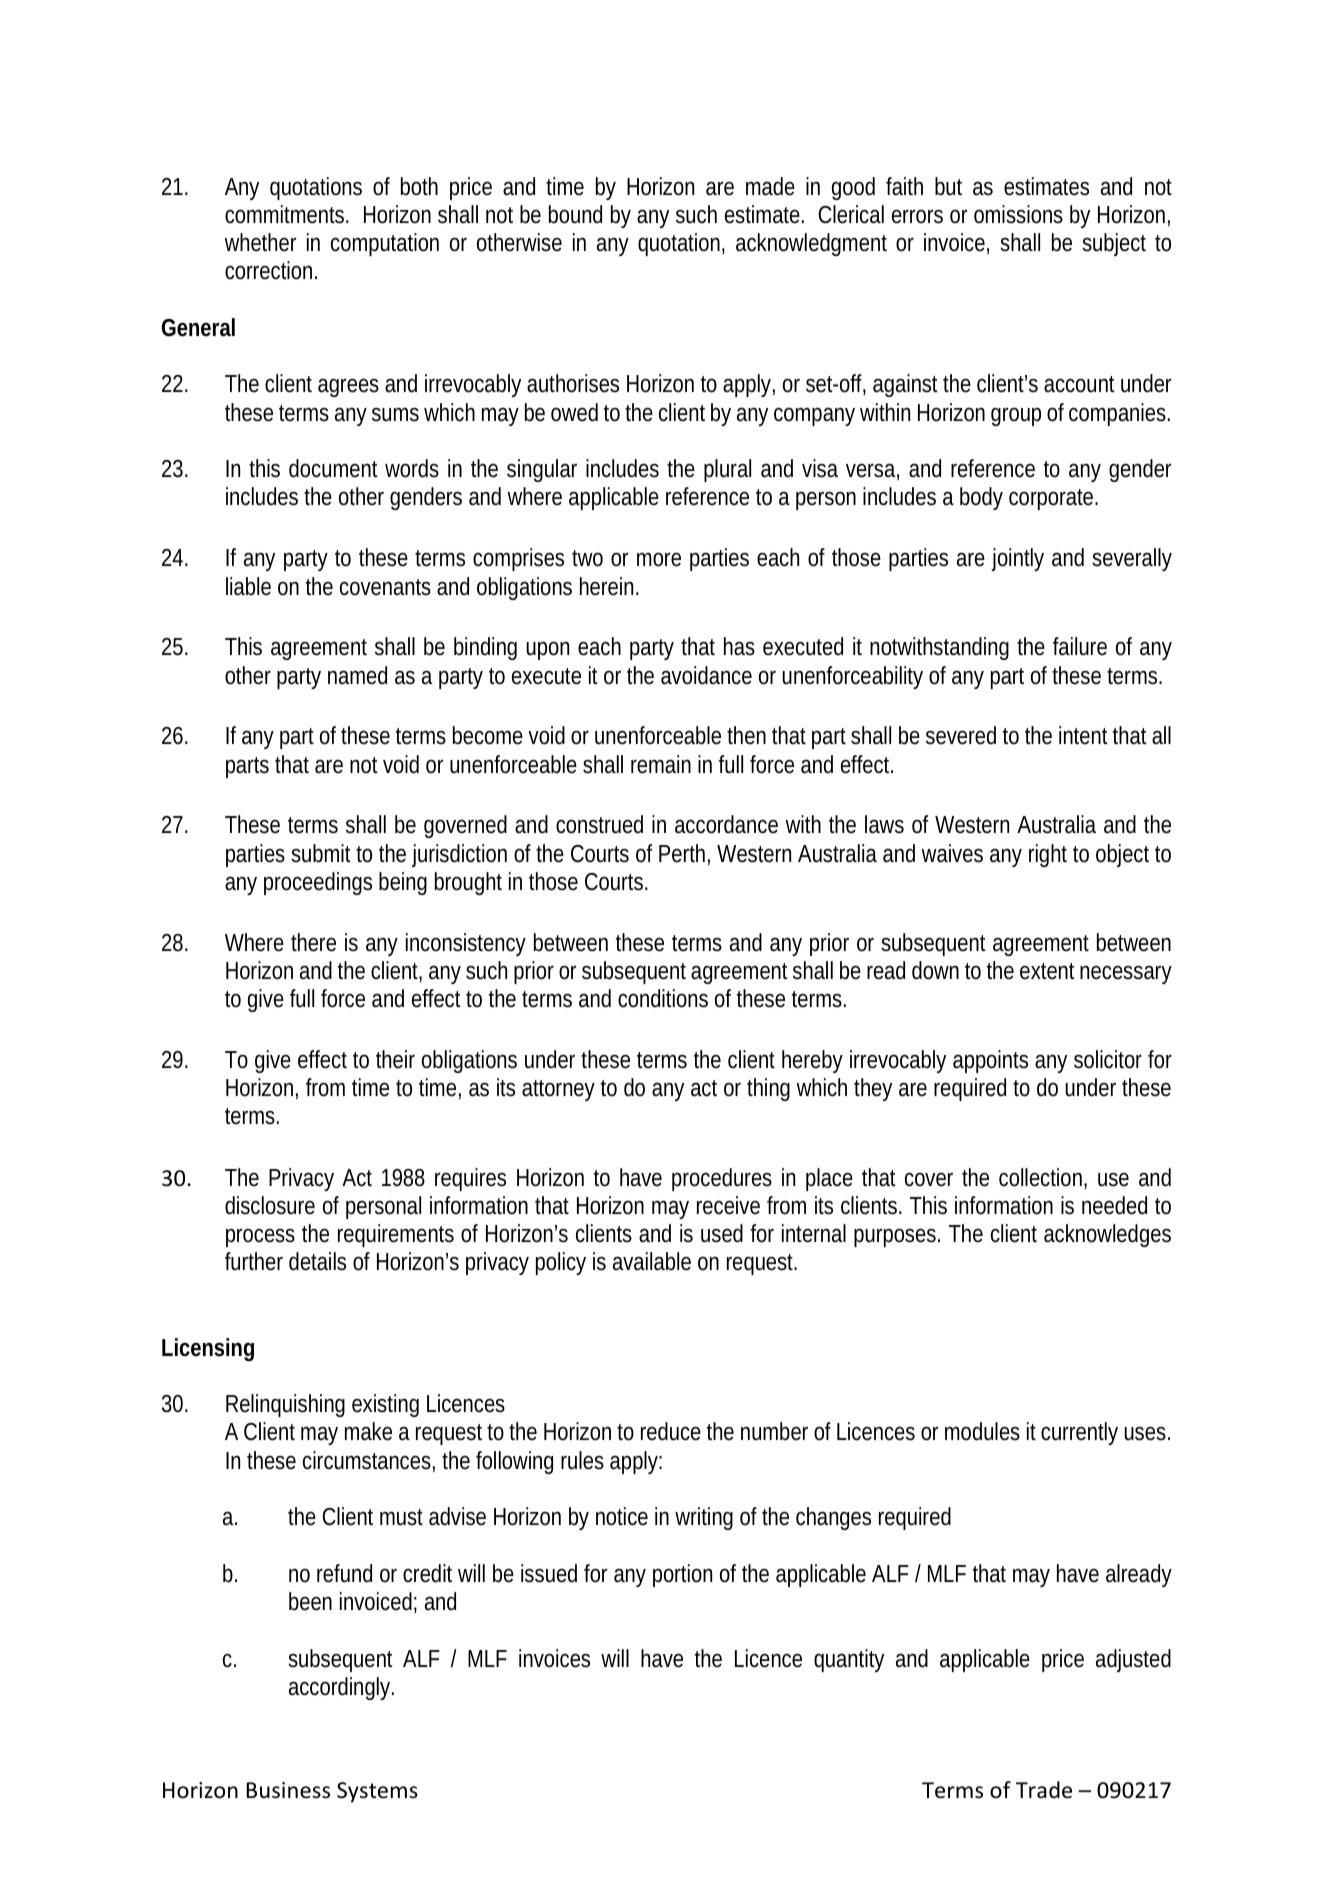 The width and height of the screenshot is (1333, 1885). I want to click on conditions, so click(663, 998).
